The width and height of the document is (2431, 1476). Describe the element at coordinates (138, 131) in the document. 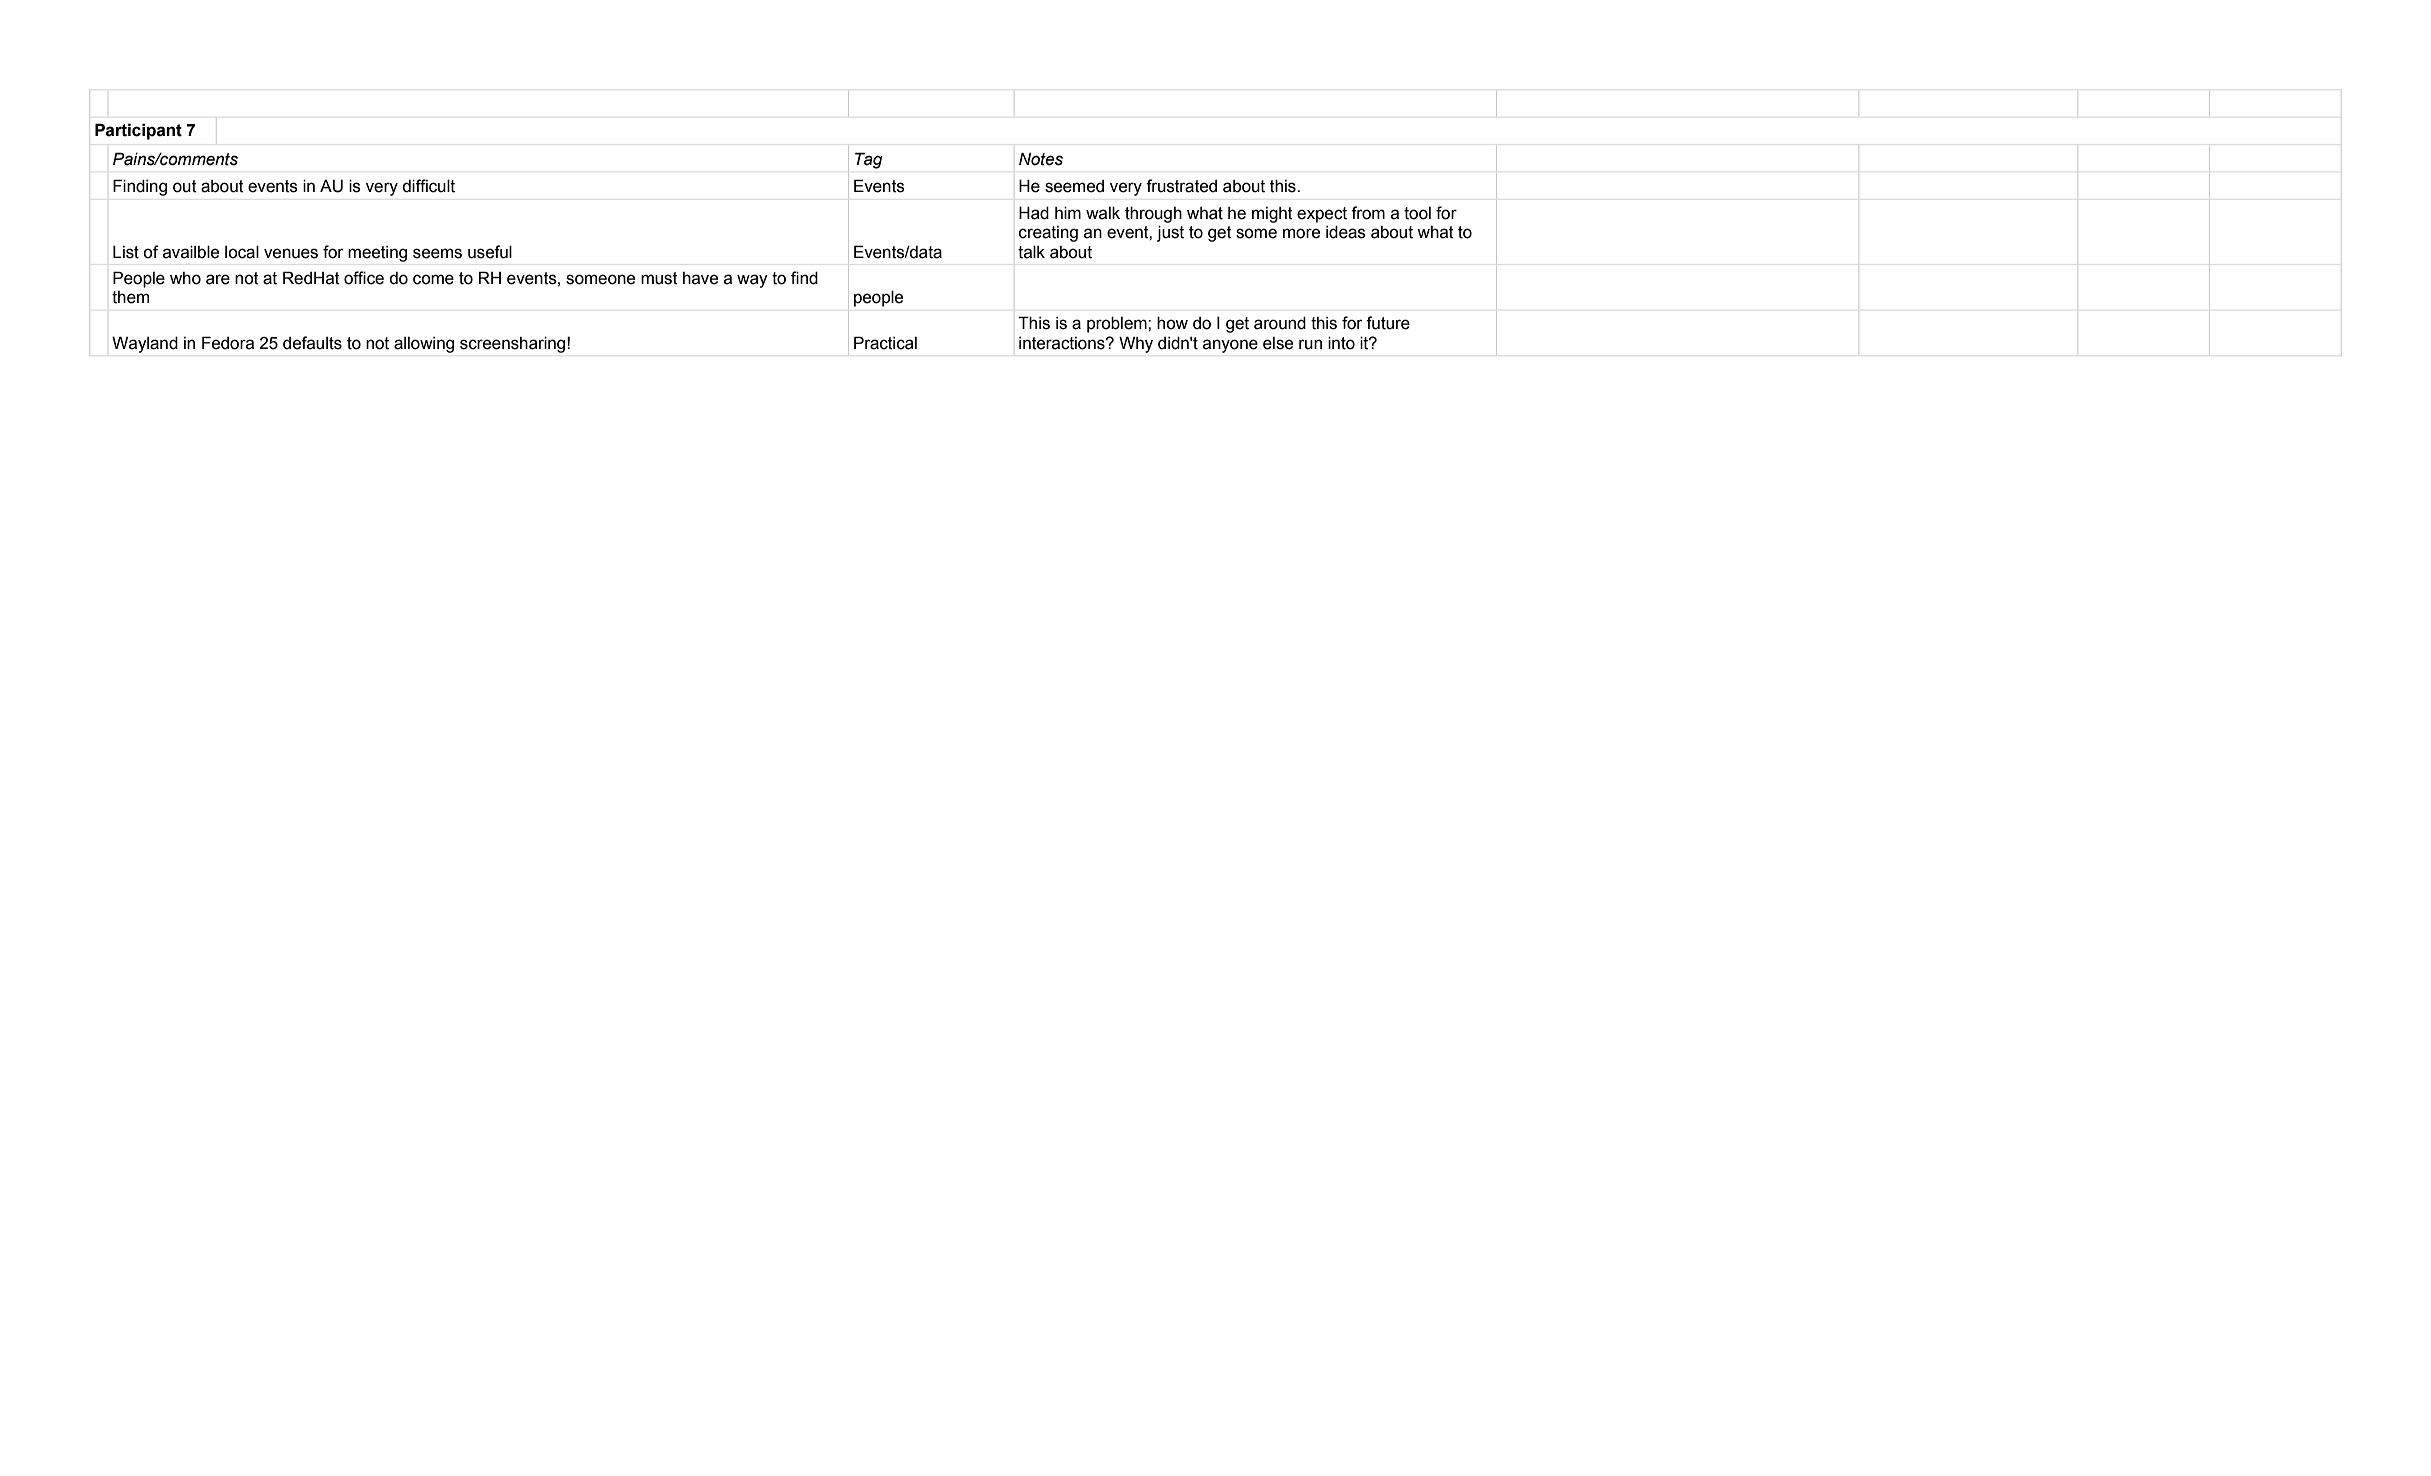

I see `Participant` at that location.
